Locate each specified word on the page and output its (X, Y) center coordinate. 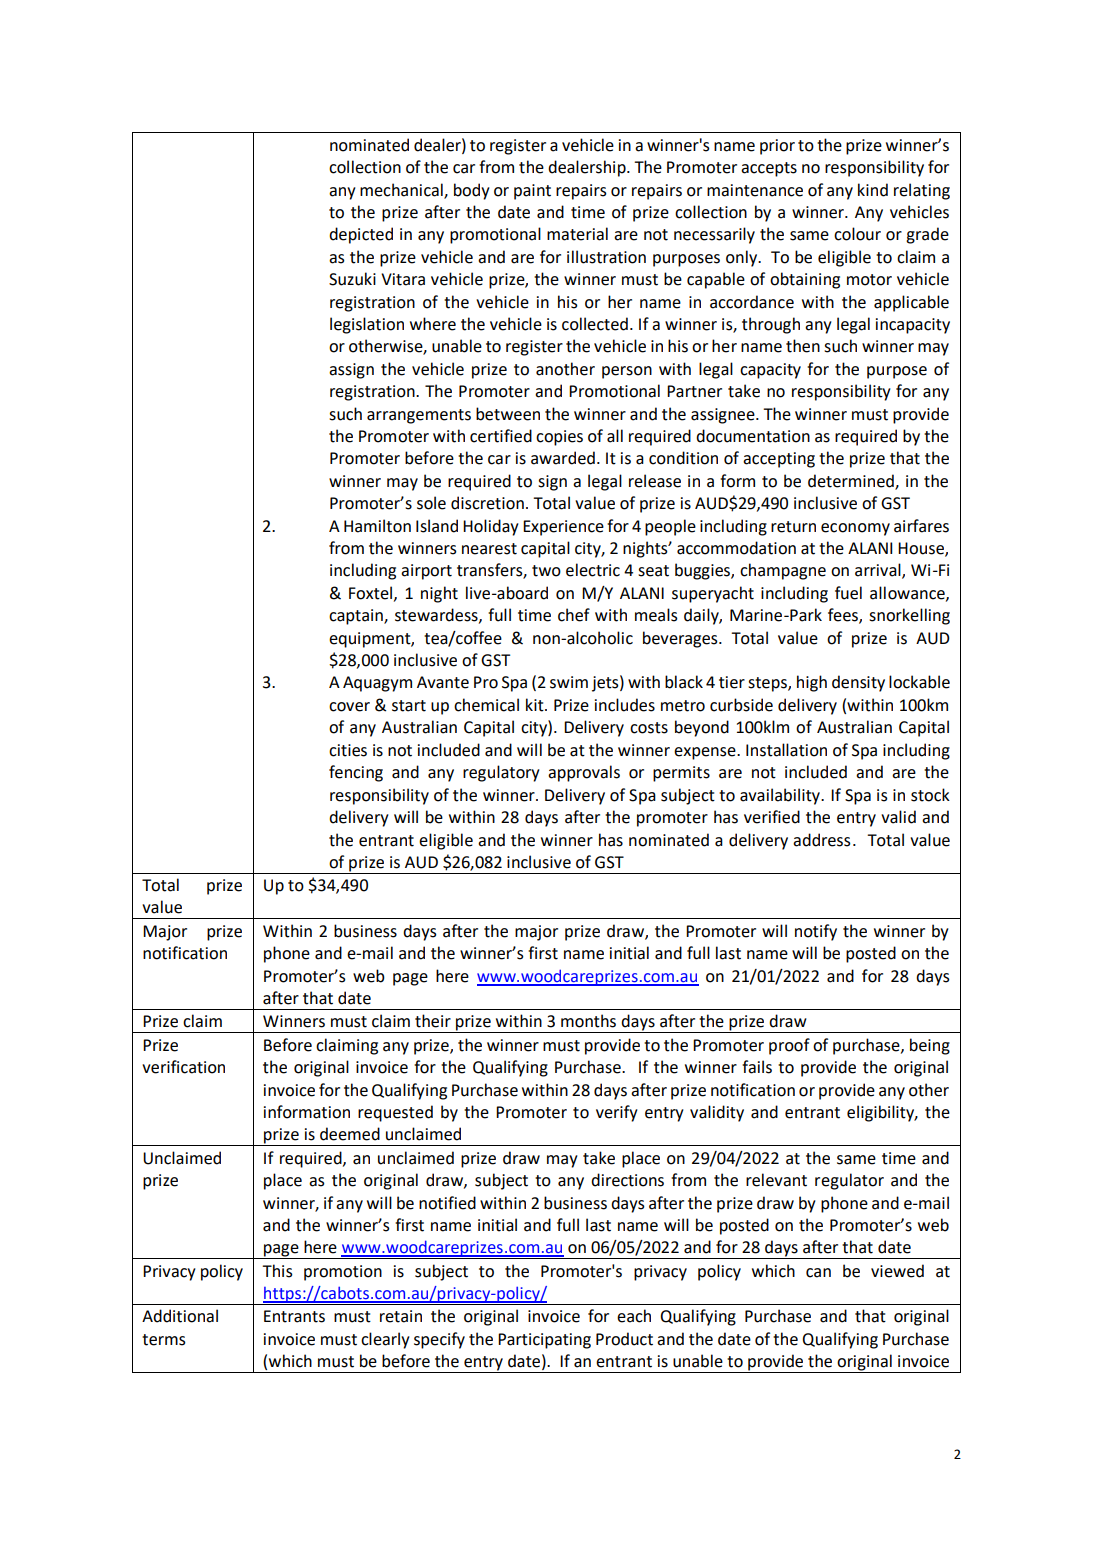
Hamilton (377, 526)
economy (855, 529)
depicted (361, 235)
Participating (544, 1341)
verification (183, 1067)
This (277, 1271)
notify (816, 932)
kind (873, 190)
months (588, 1021)
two (546, 571)
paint (532, 192)
